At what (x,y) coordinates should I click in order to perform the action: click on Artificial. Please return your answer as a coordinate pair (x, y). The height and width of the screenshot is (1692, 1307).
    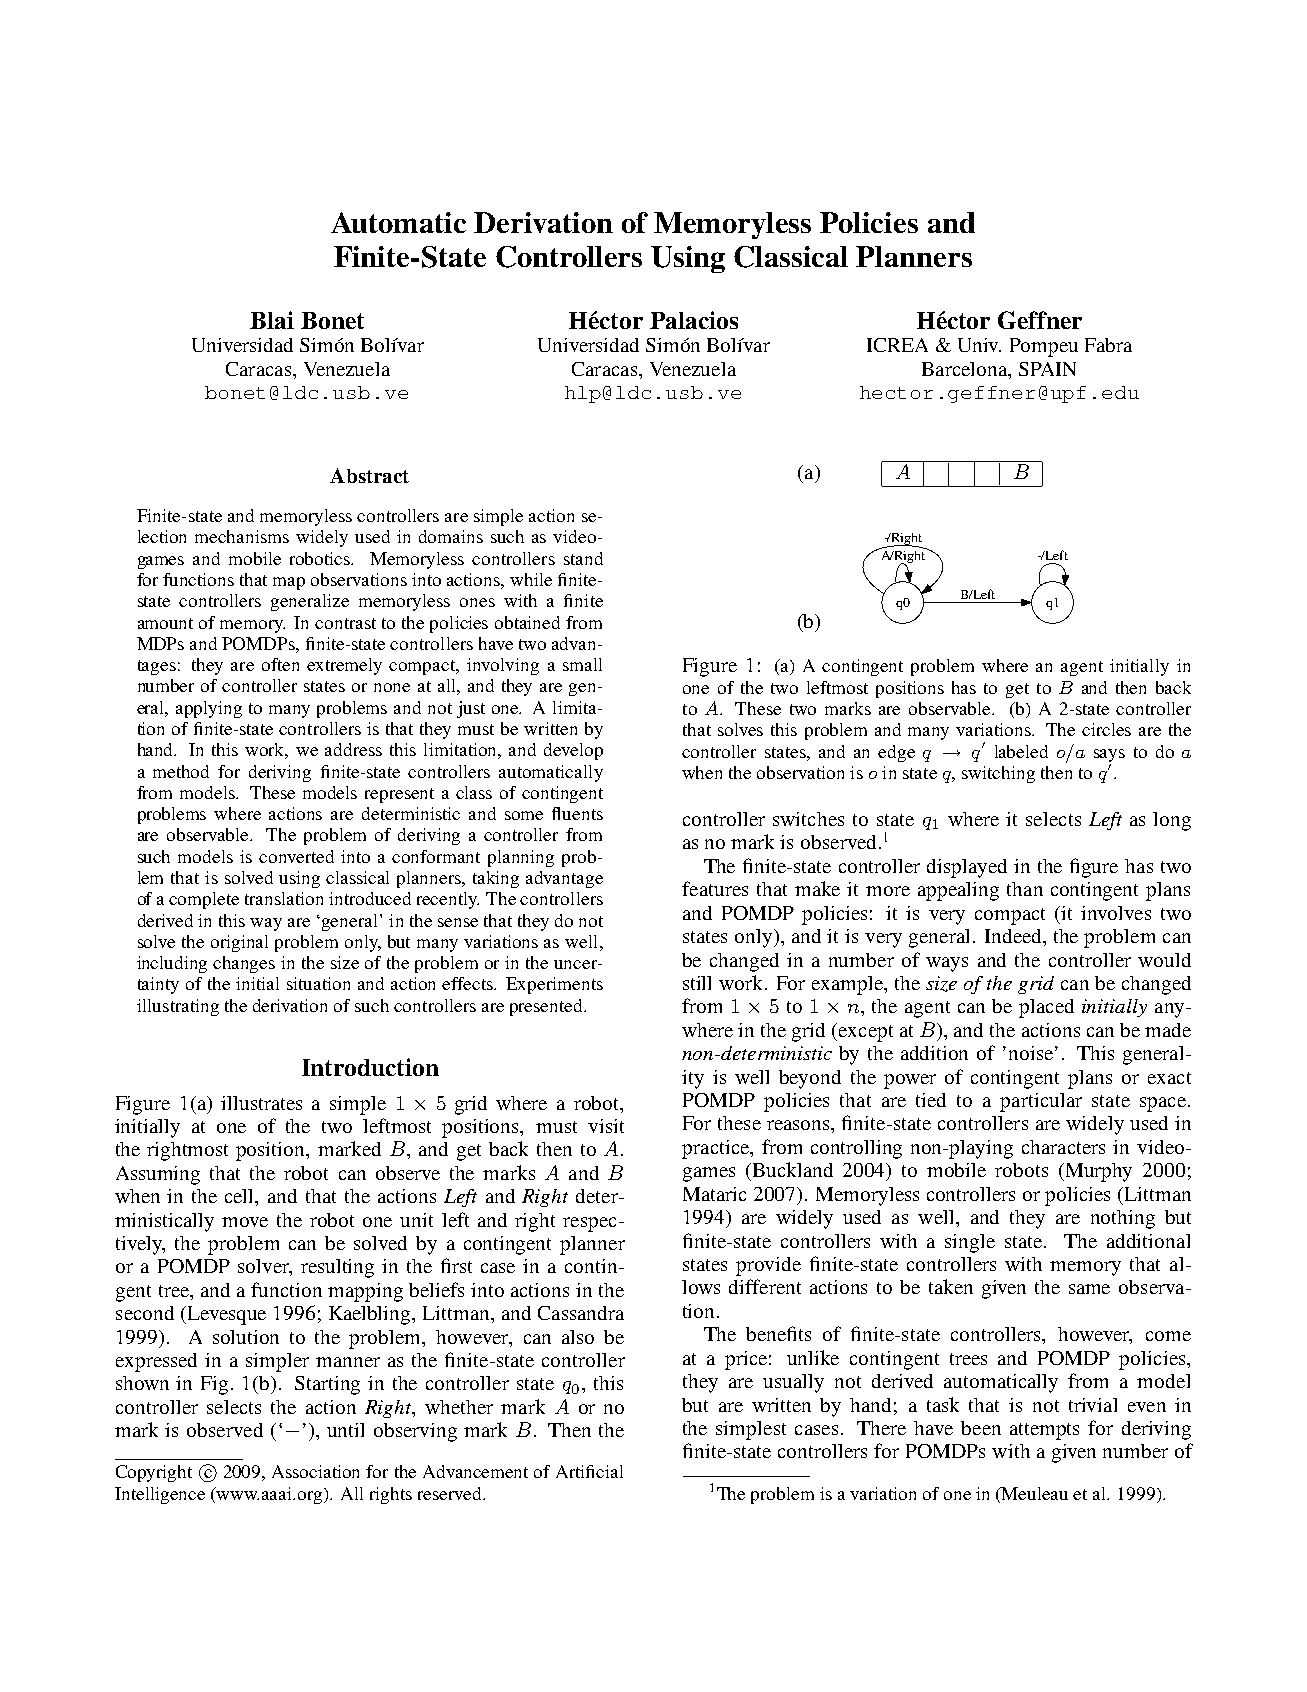
    Looking at the image, I should click on (589, 1471).
